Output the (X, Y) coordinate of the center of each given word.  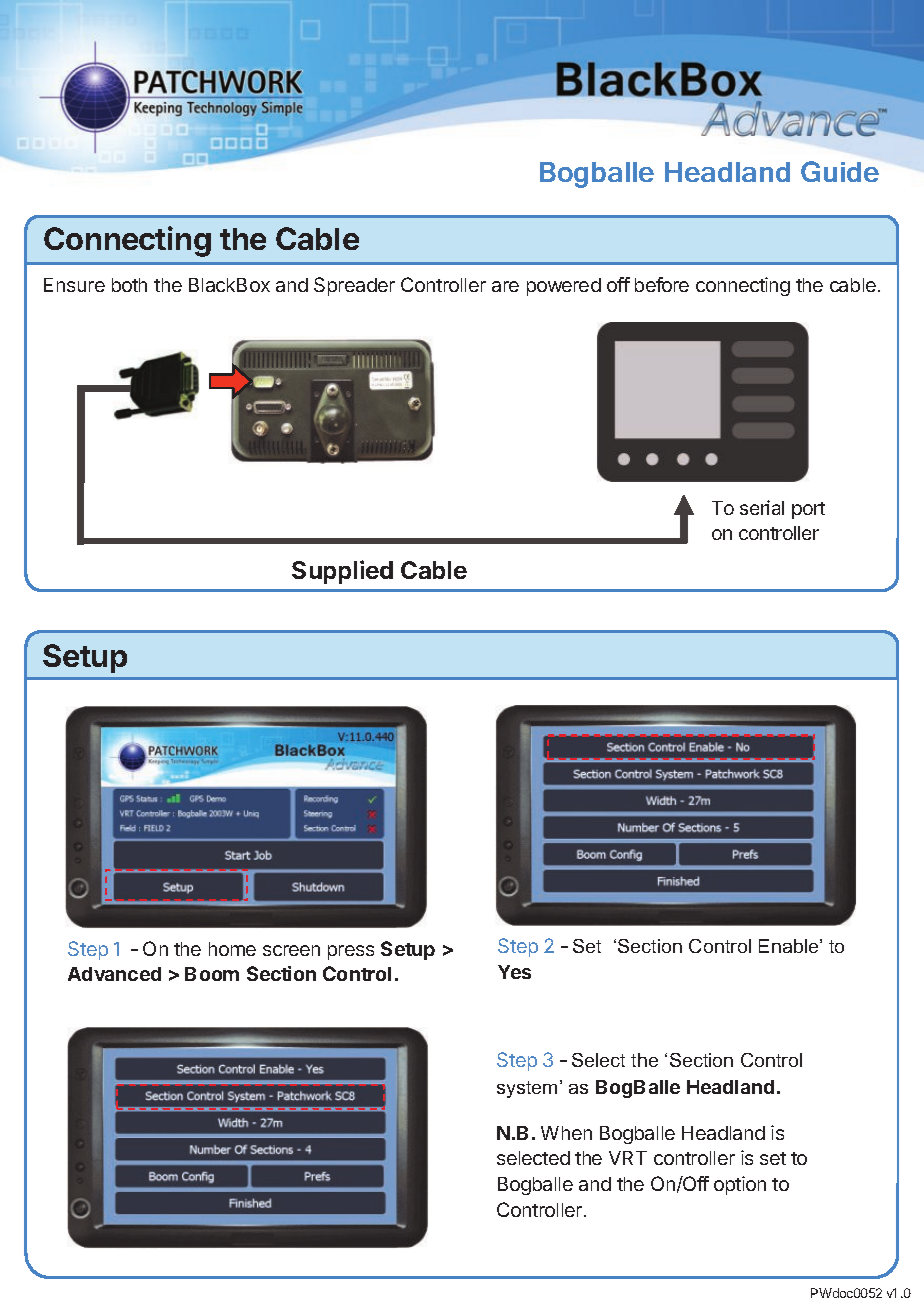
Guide (840, 171)
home (232, 949)
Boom (212, 974)
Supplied (342, 572)
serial (762, 507)
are (505, 286)
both (129, 285)
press (351, 952)
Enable (790, 946)
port (808, 510)
